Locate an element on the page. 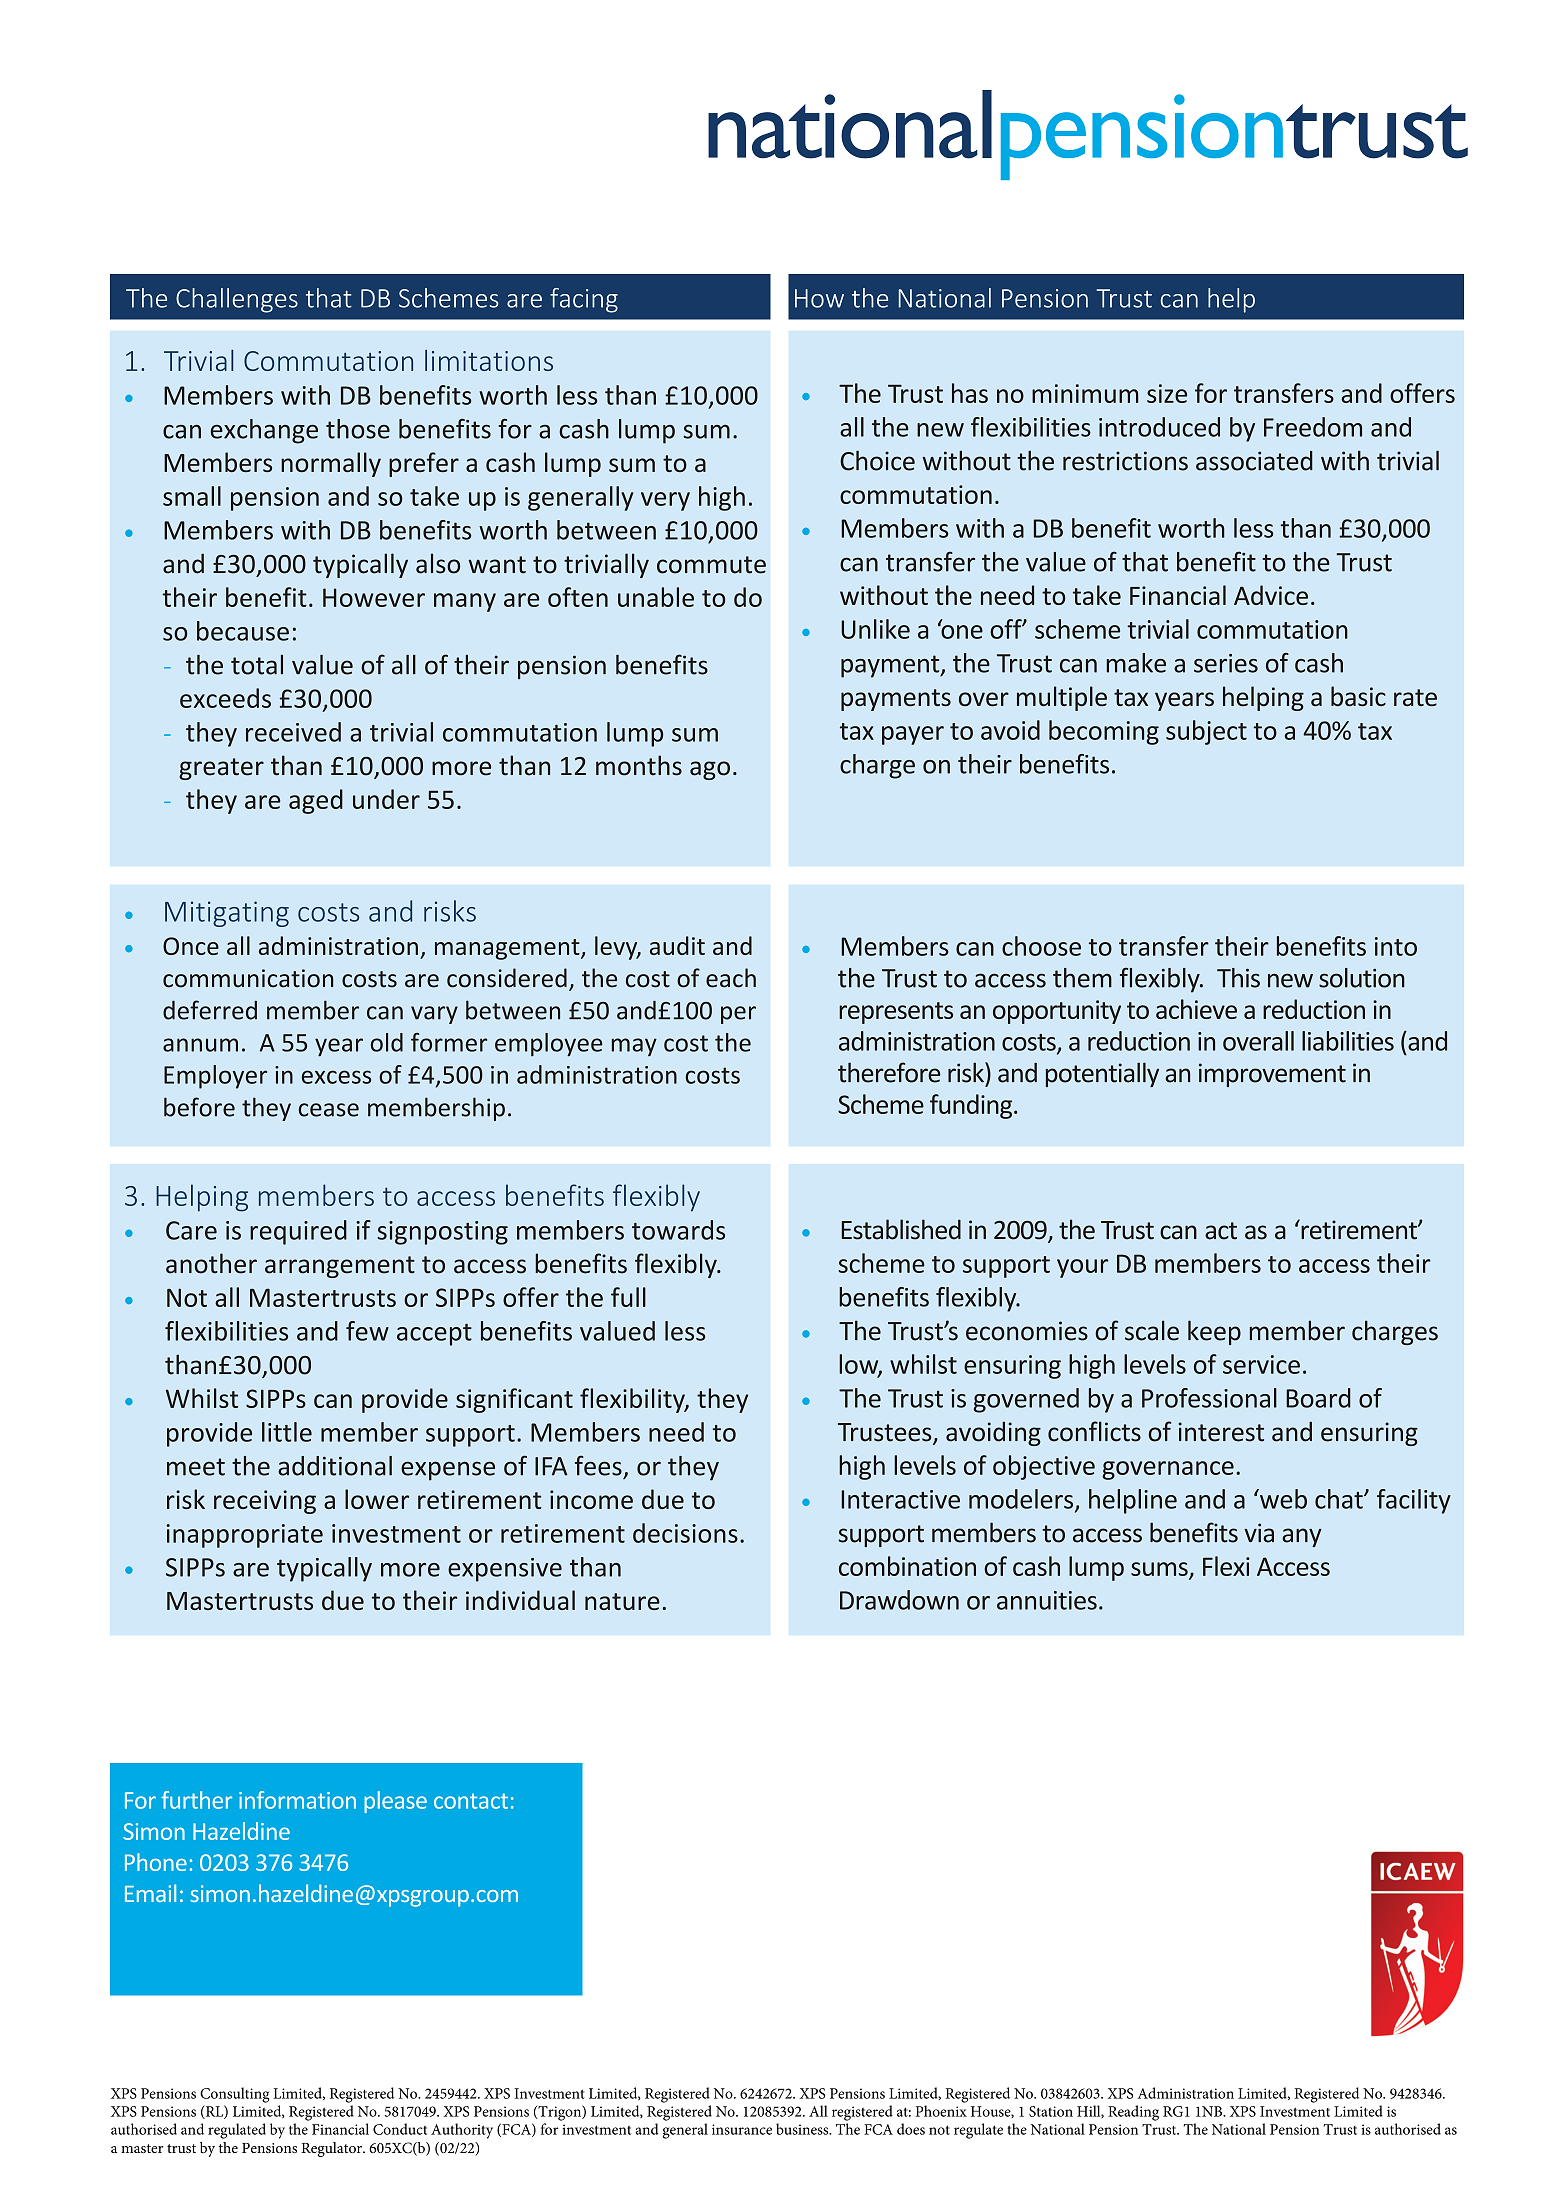  Consulting is located at coordinates (235, 2095).
